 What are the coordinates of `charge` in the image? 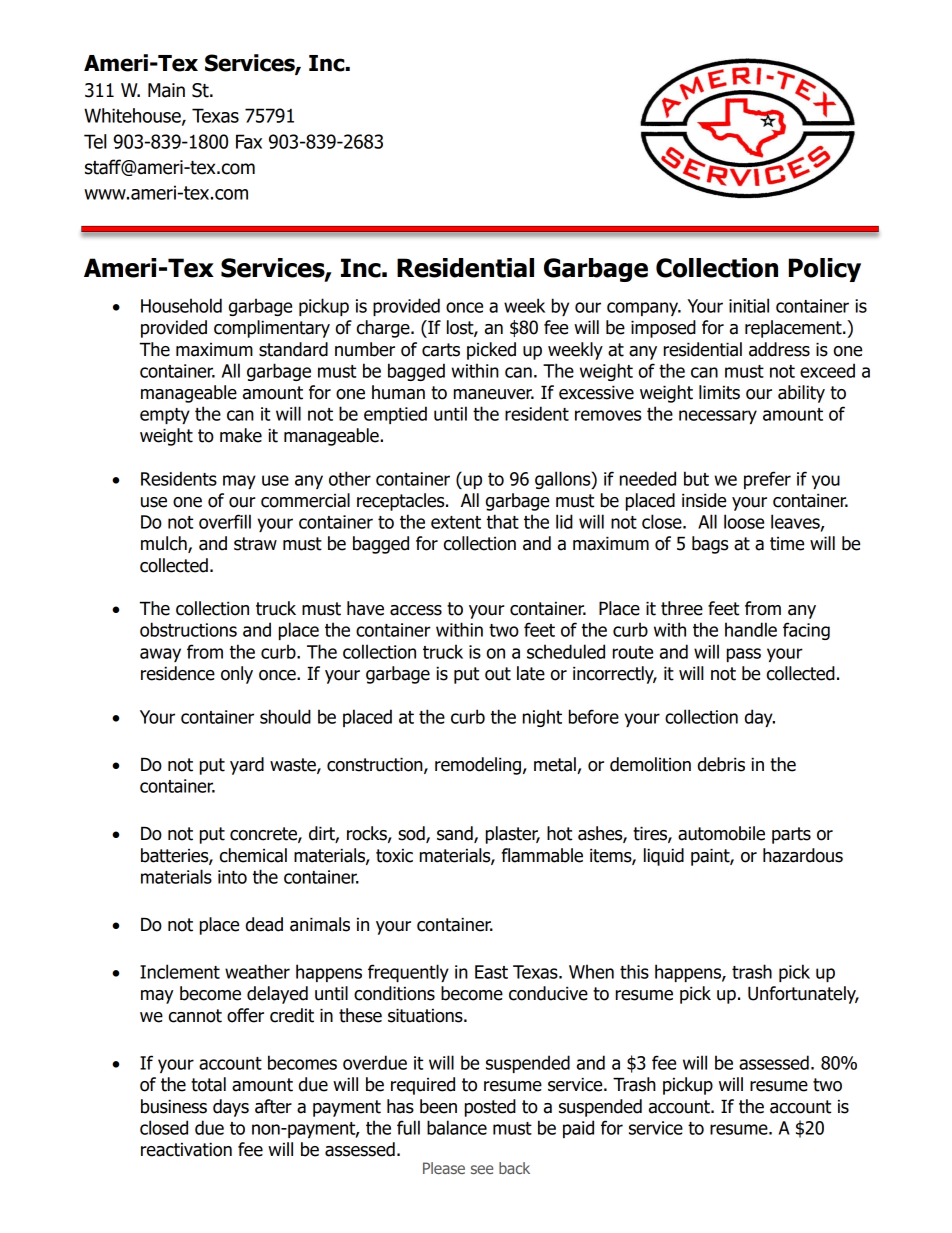 It's located at (384, 329).
